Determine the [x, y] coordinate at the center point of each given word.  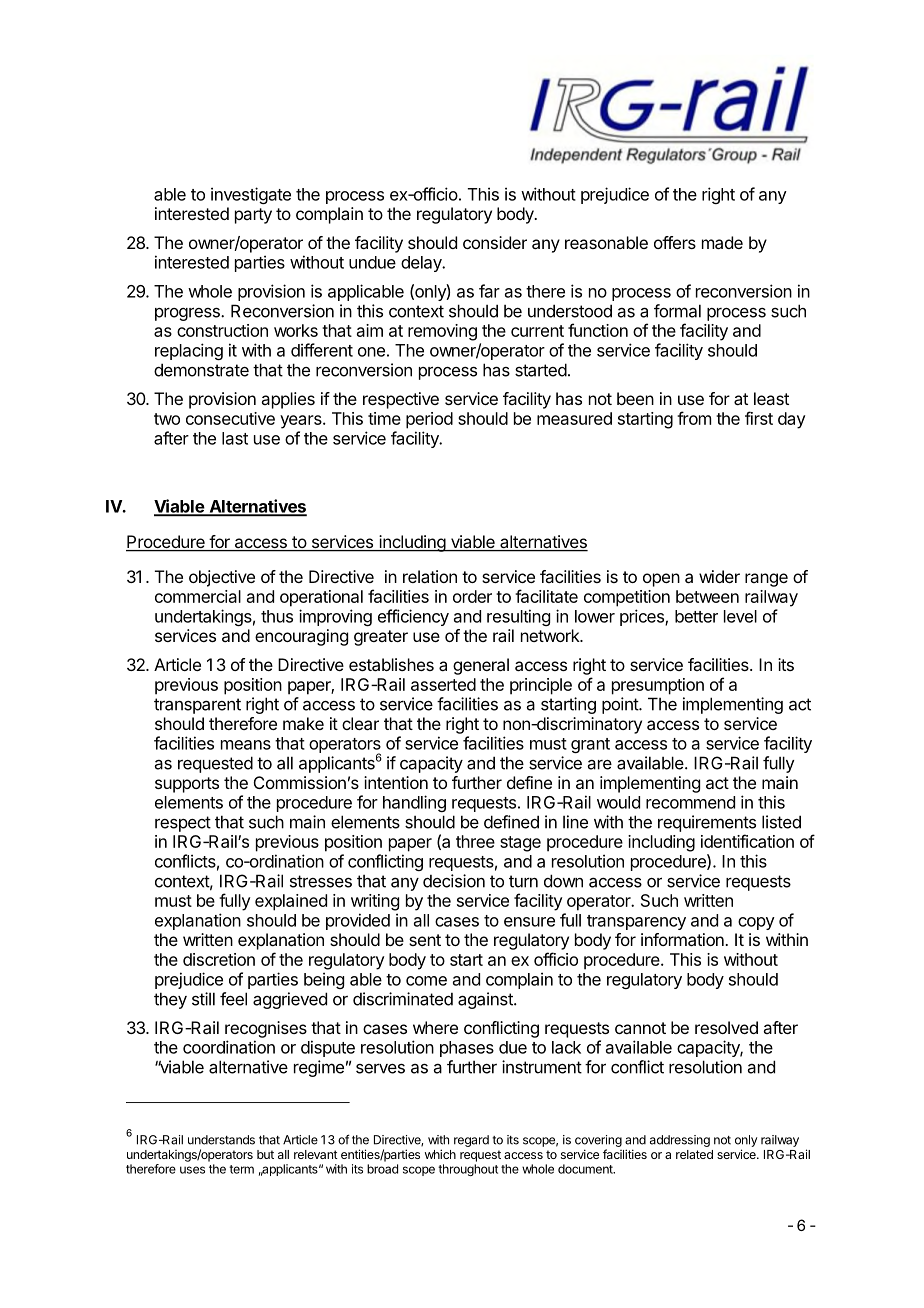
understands [221, 1140]
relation [430, 576]
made [722, 242]
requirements [707, 823]
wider [719, 576]
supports [187, 785]
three [475, 841]
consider [495, 242]
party [253, 216]
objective [222, 578]
